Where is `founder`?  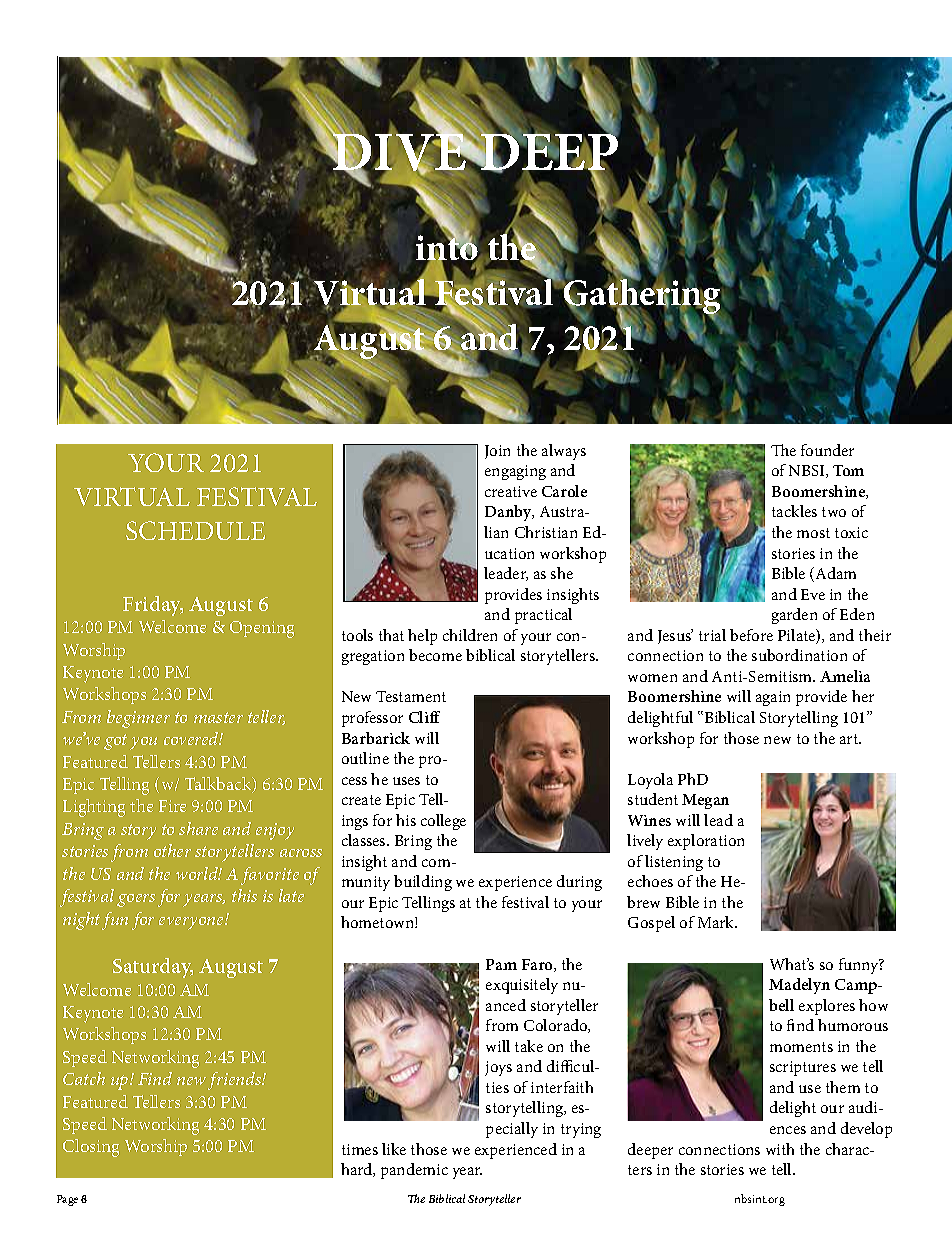 founder is located at coordinates (827, 450).
